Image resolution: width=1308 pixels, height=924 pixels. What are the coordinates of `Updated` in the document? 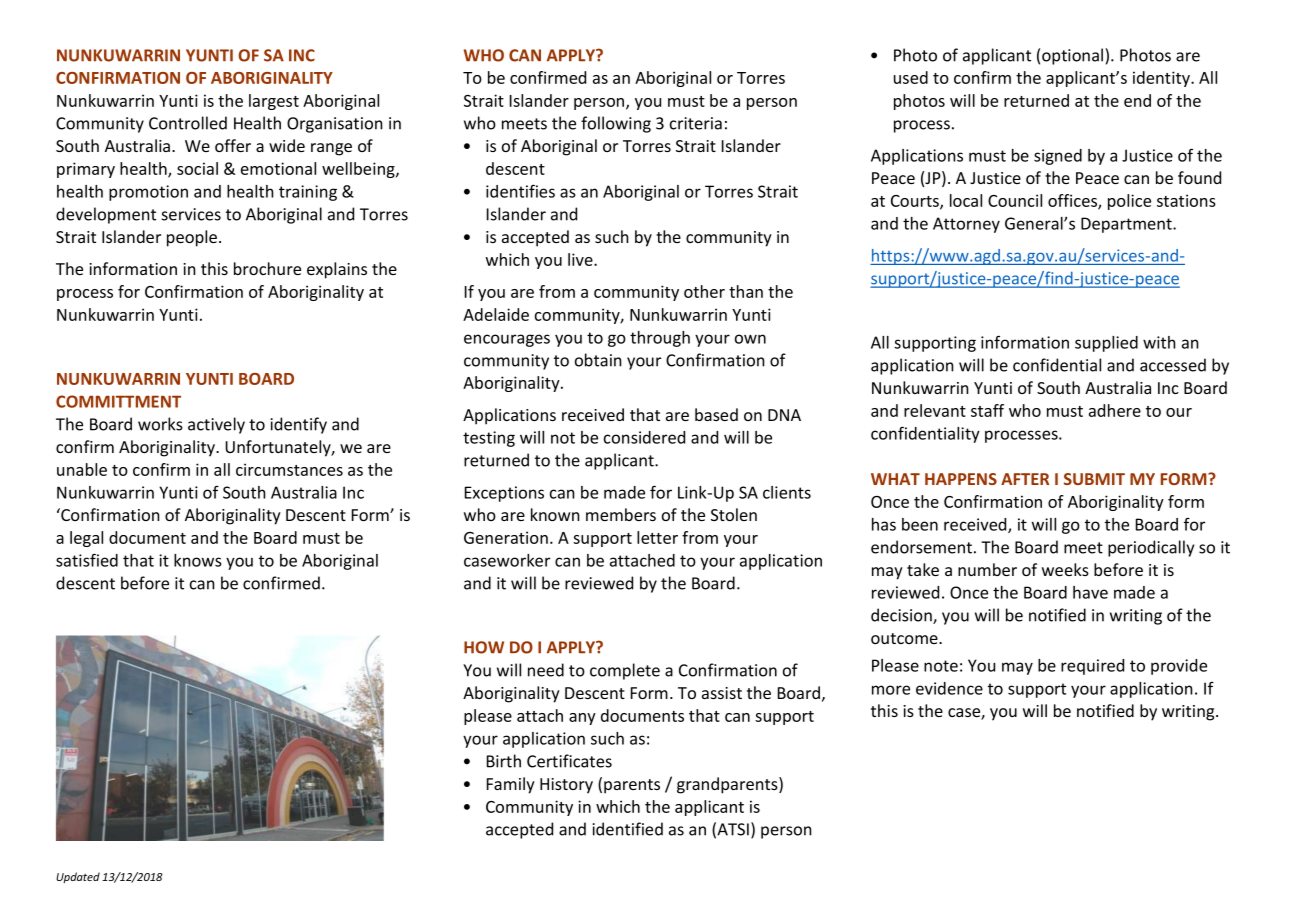 It's located at (78, 877).
